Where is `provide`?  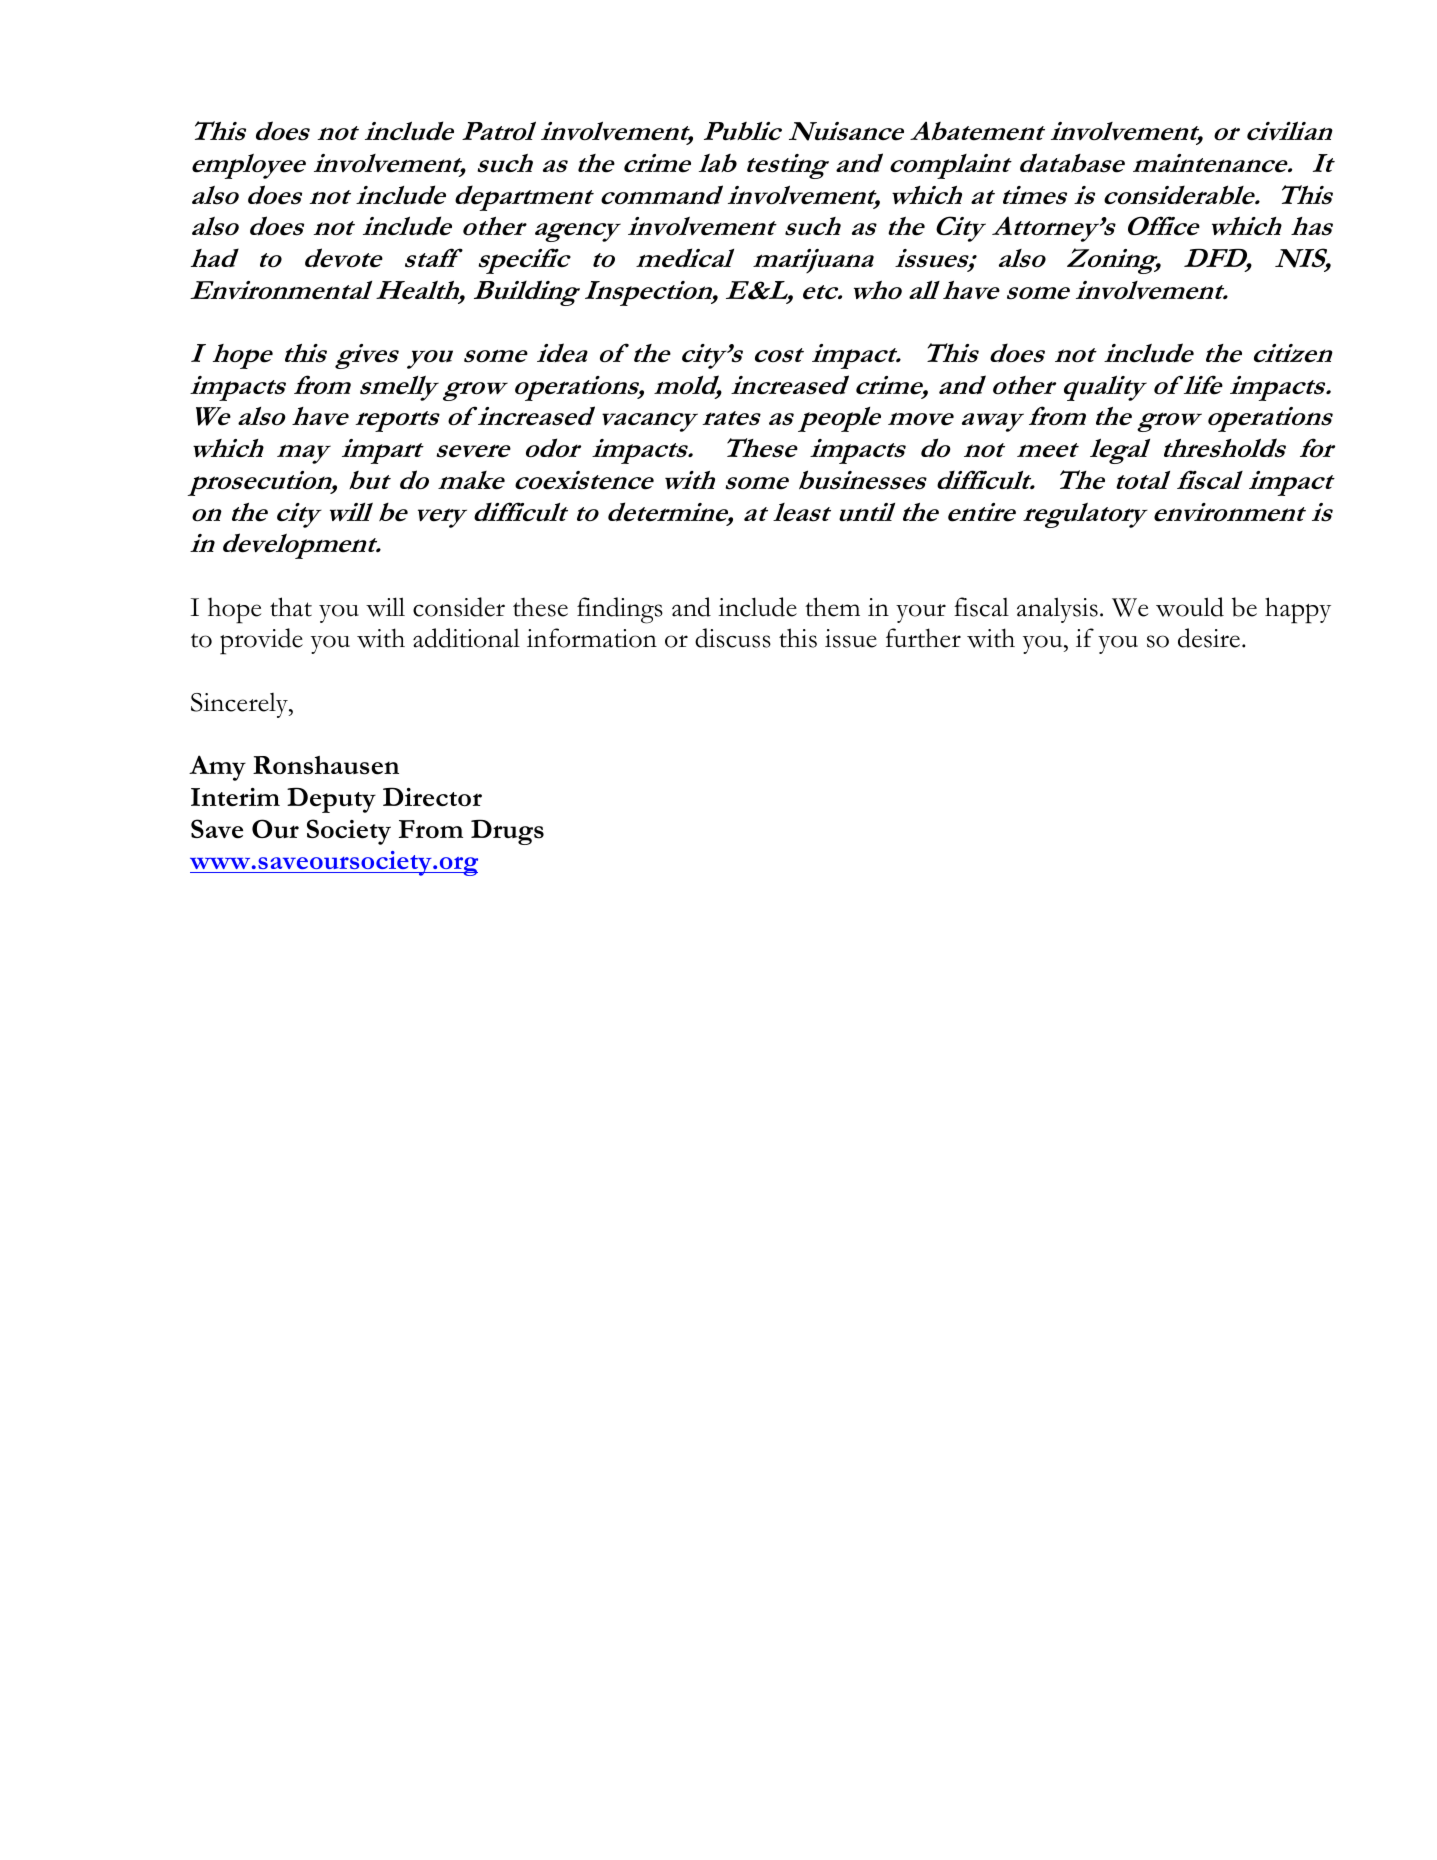 provide is located at coordinates (261, 641).
